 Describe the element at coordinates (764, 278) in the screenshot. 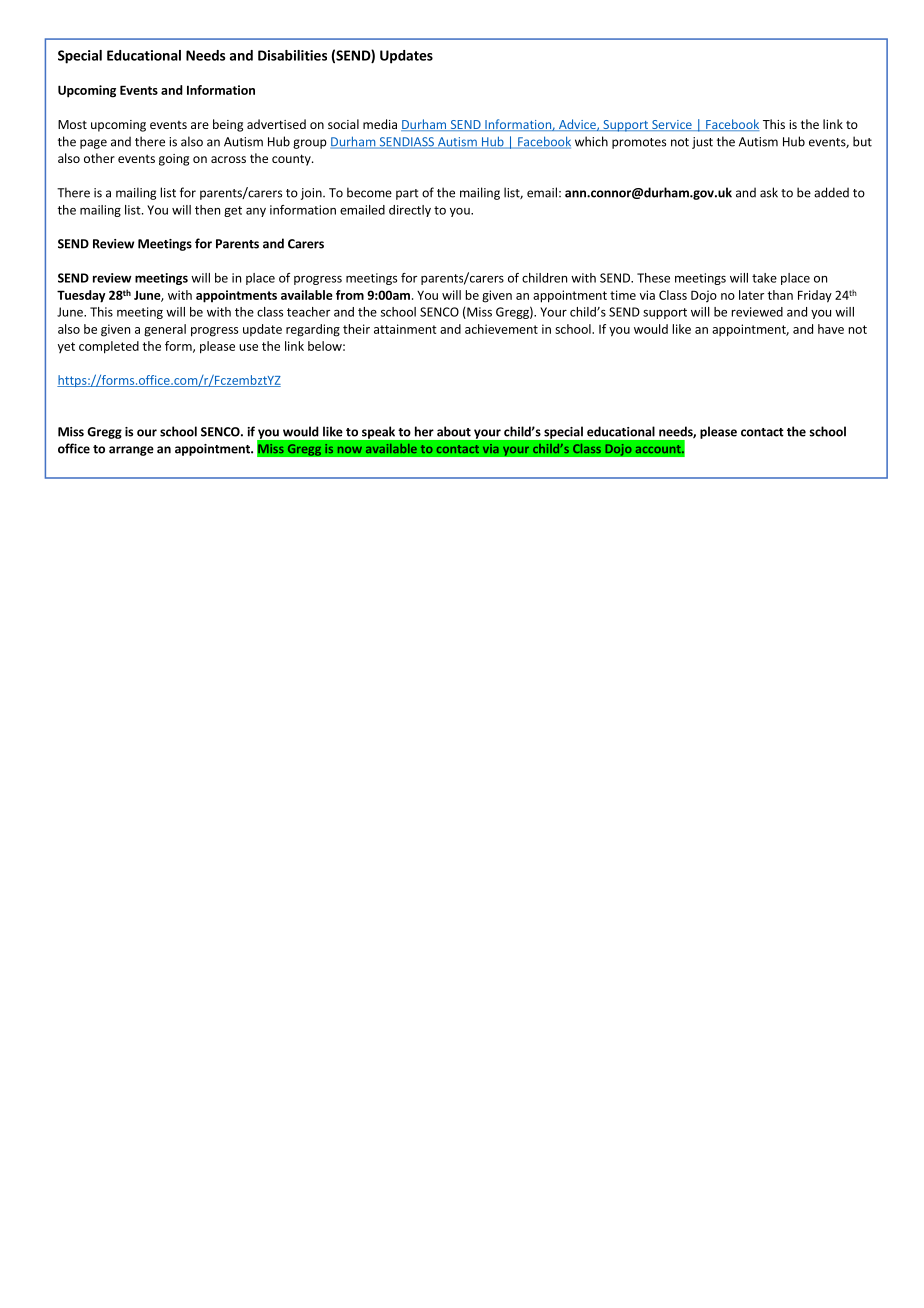

I see `take` at that location.
